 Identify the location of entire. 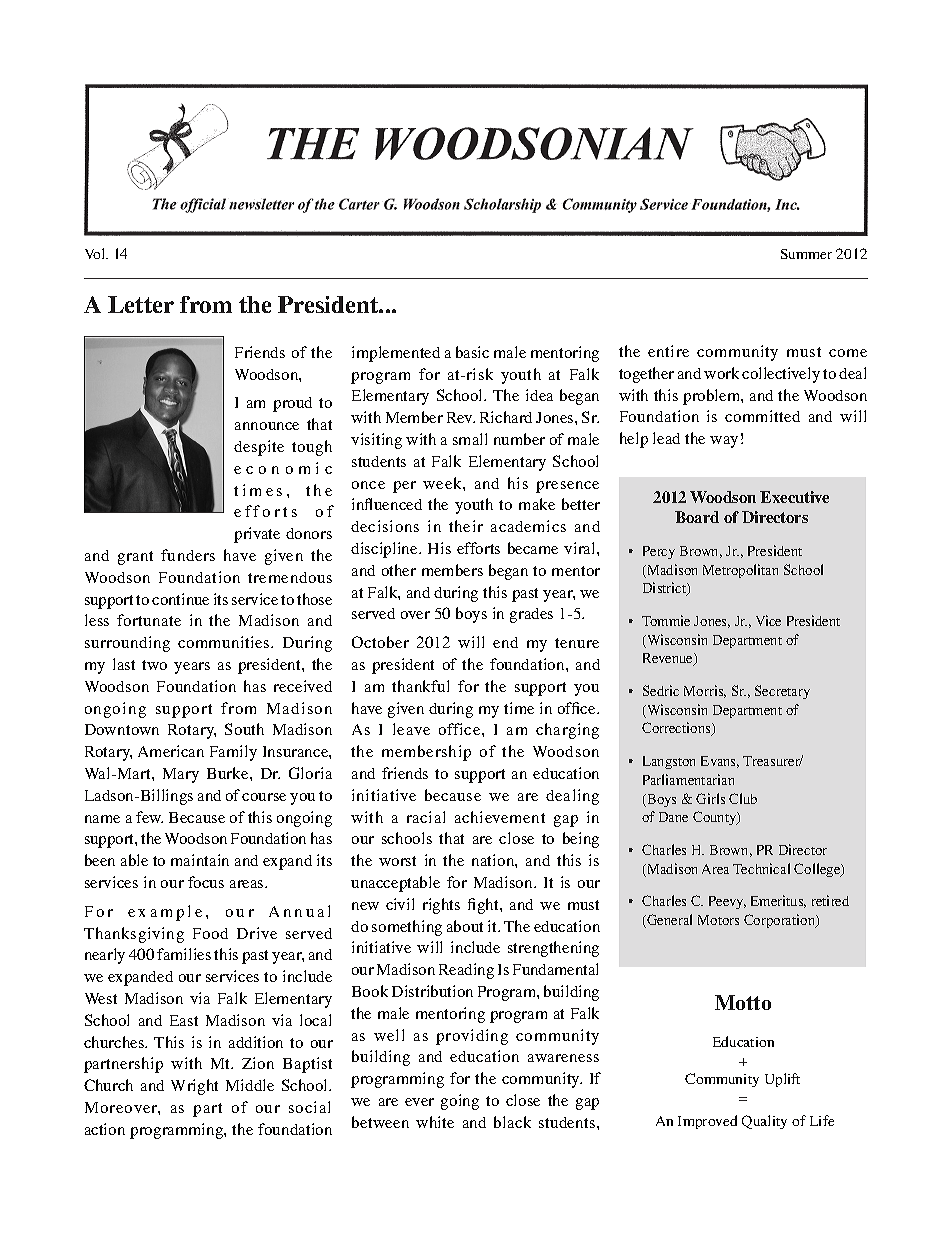
(668, 351).
